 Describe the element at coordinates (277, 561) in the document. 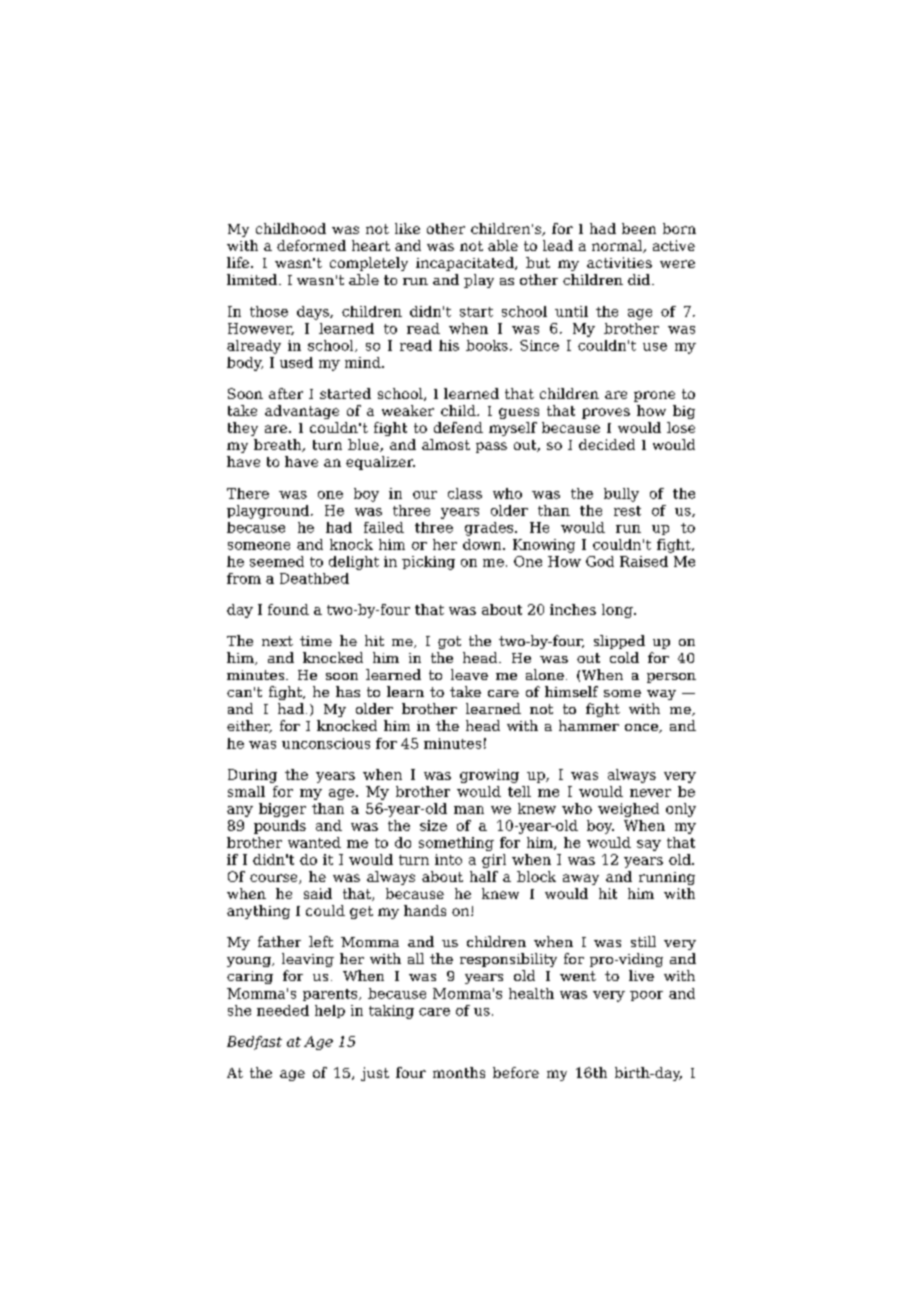

I see `seemed` at that location.
